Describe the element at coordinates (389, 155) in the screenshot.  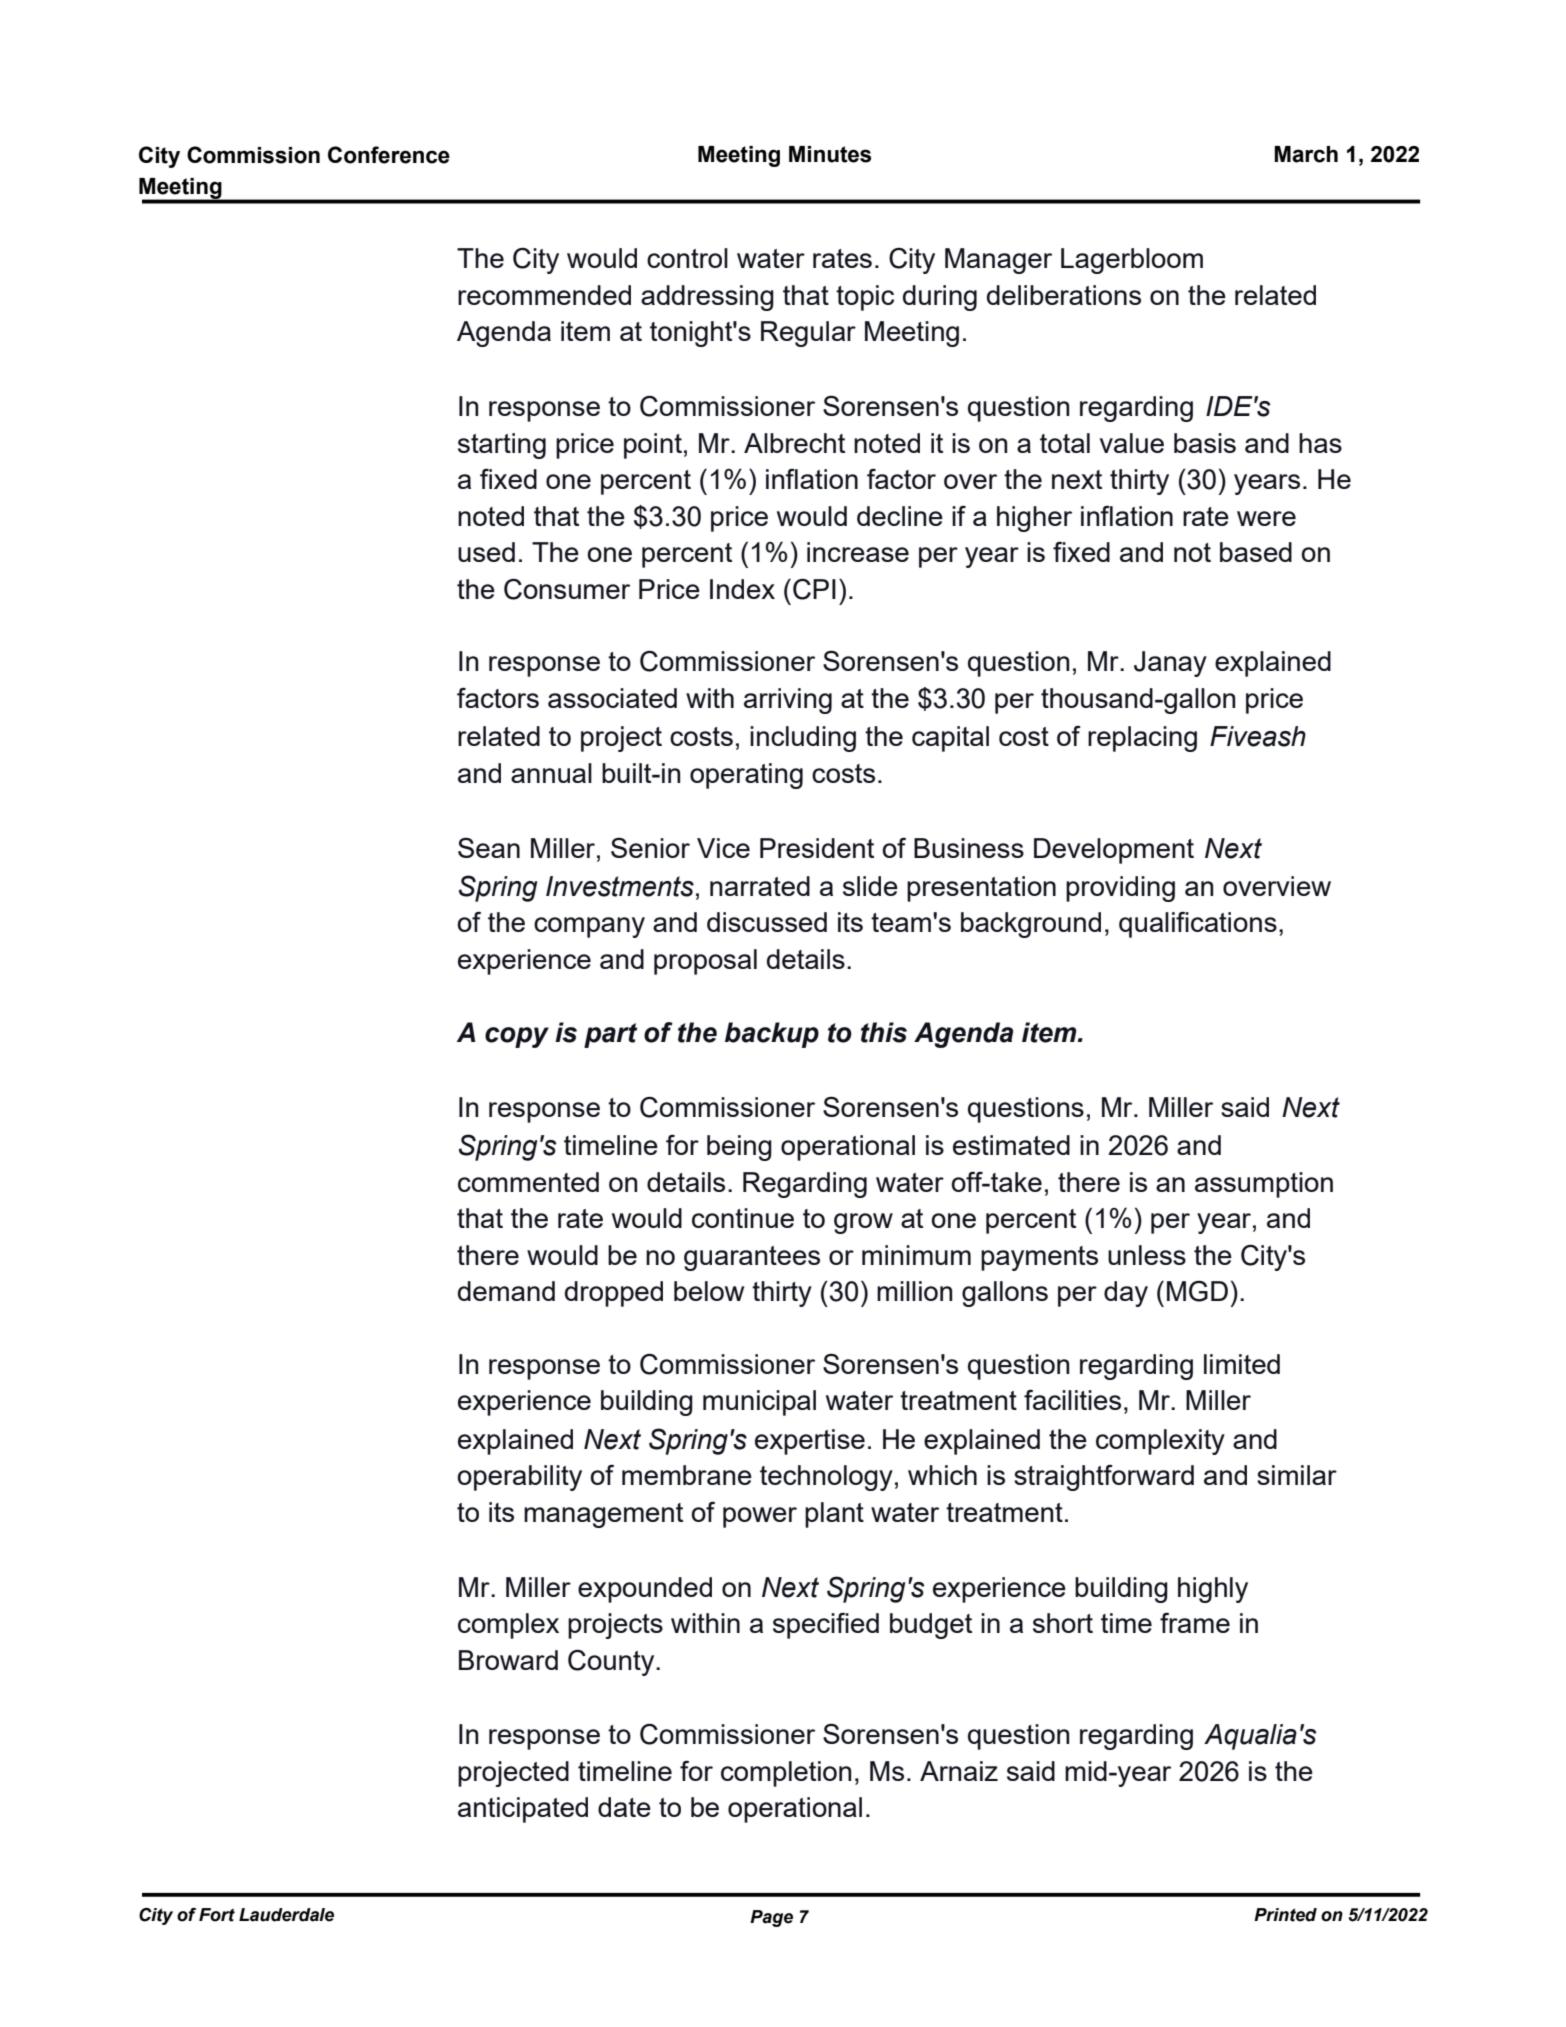
I see `Conference` at that location.
